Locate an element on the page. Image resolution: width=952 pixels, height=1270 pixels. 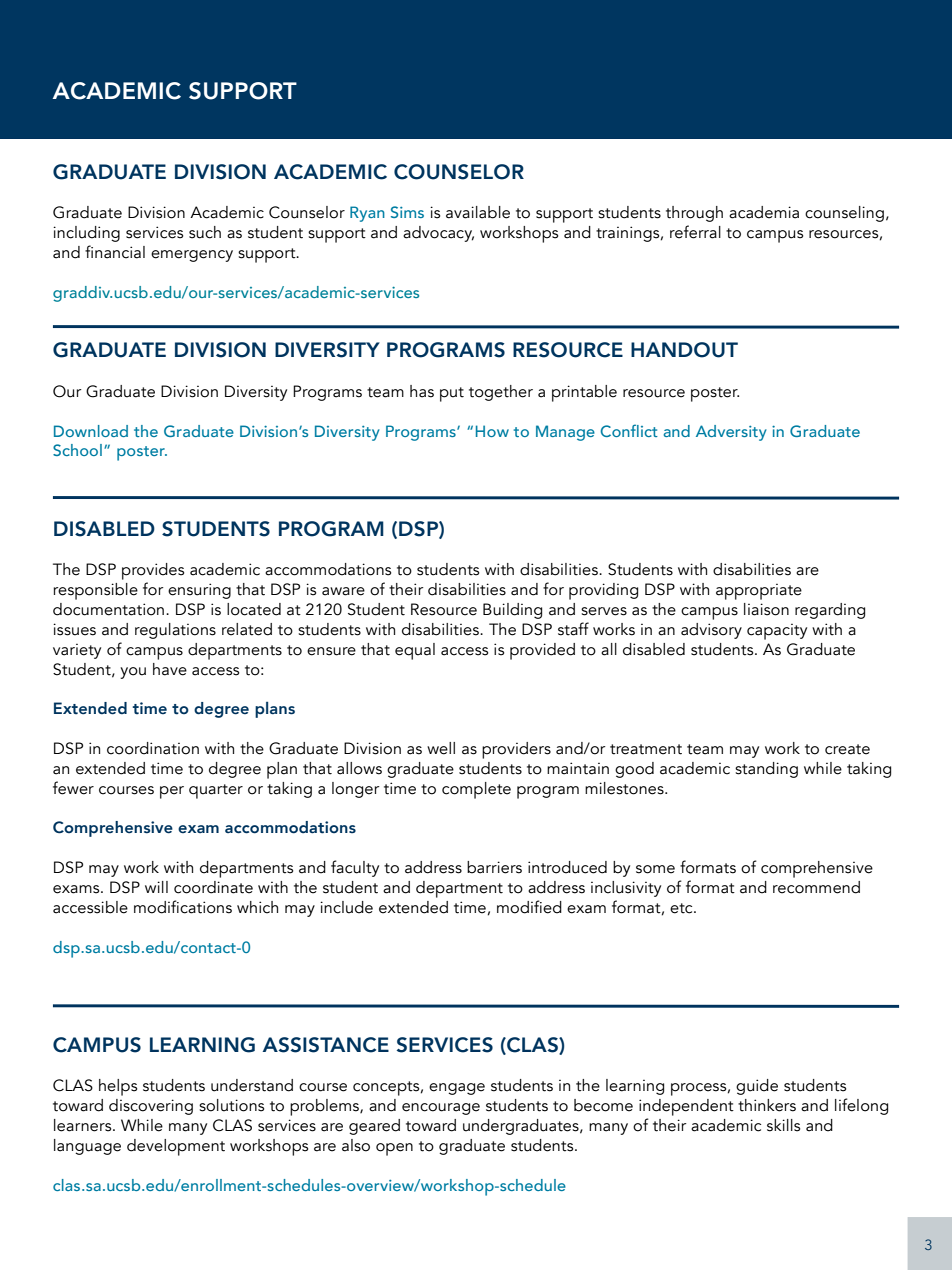
Building is located at coordinates (512, 611).
